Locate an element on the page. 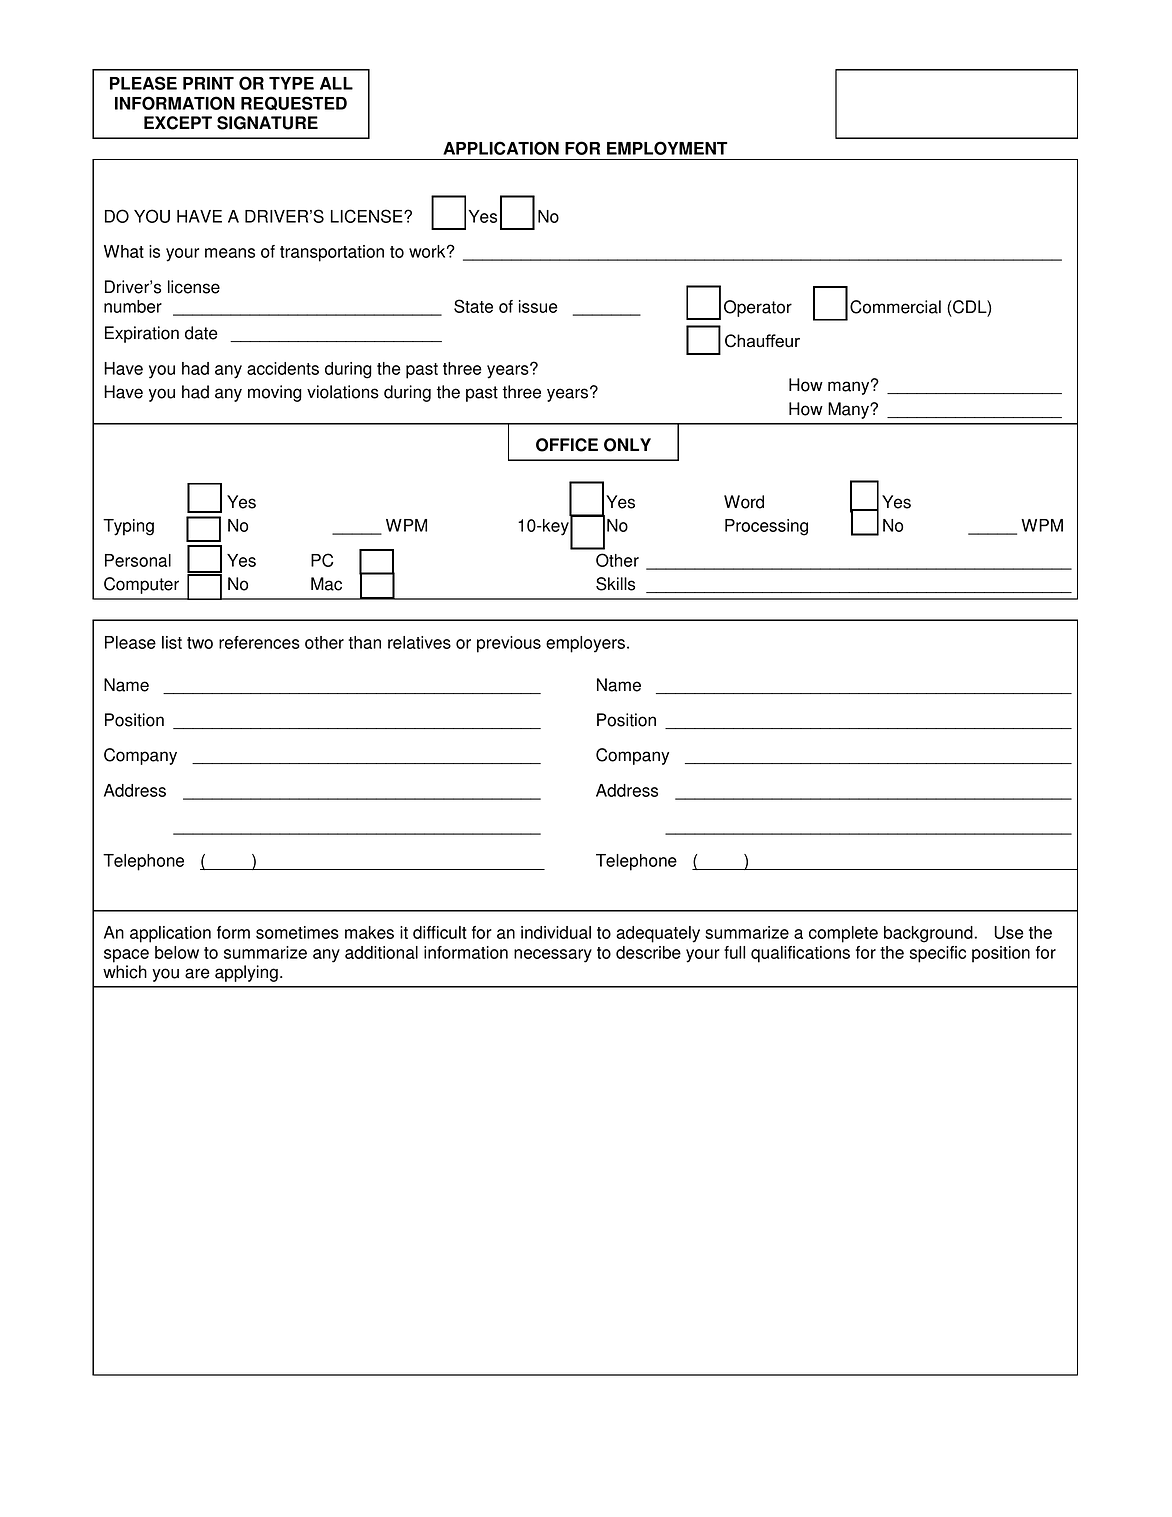 This document has height=1517, width=1172. necessary is located at coordinates (553, 956).
